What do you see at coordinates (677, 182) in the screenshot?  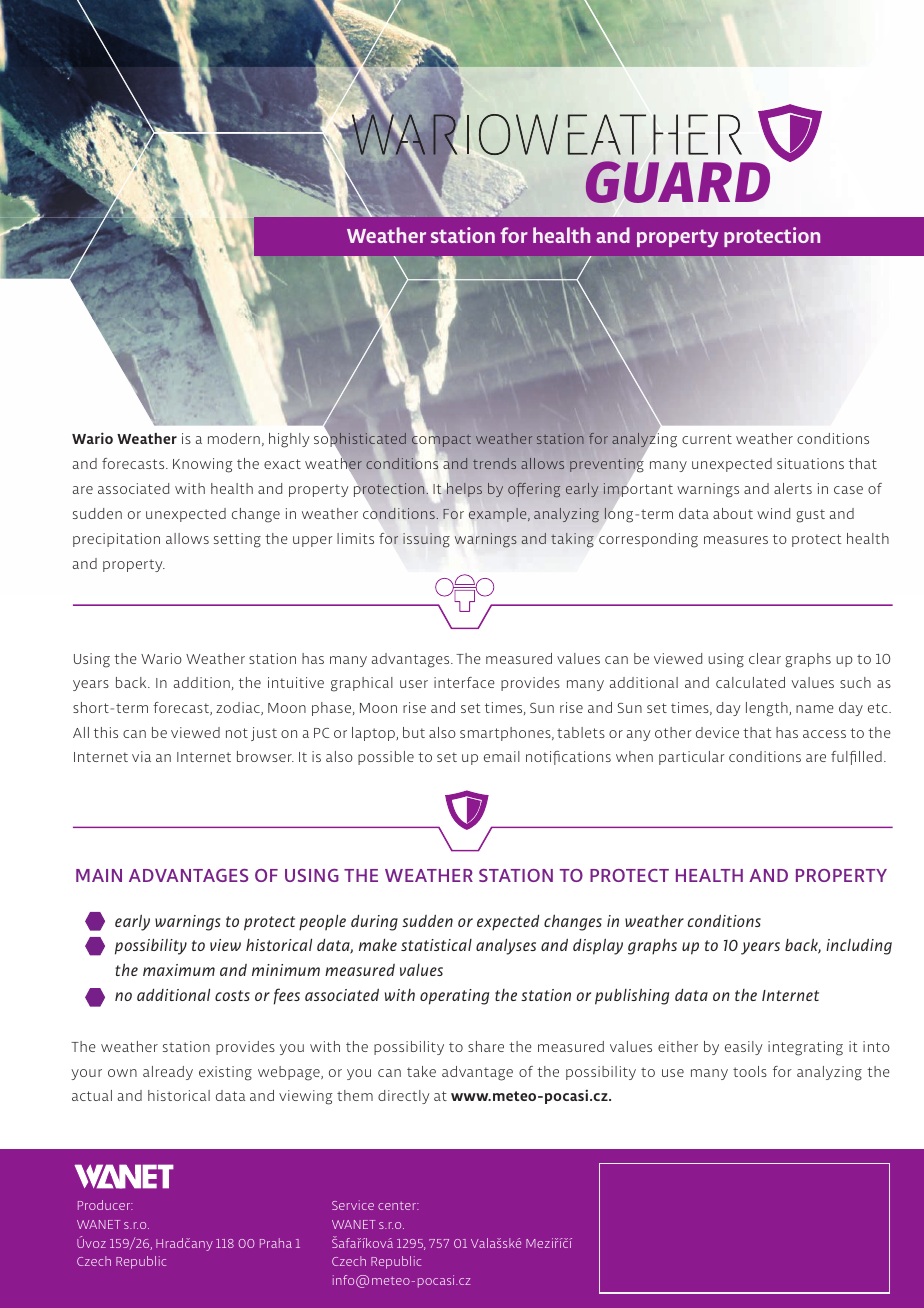 I see `GUARD` at bounding box center [677, 182].
